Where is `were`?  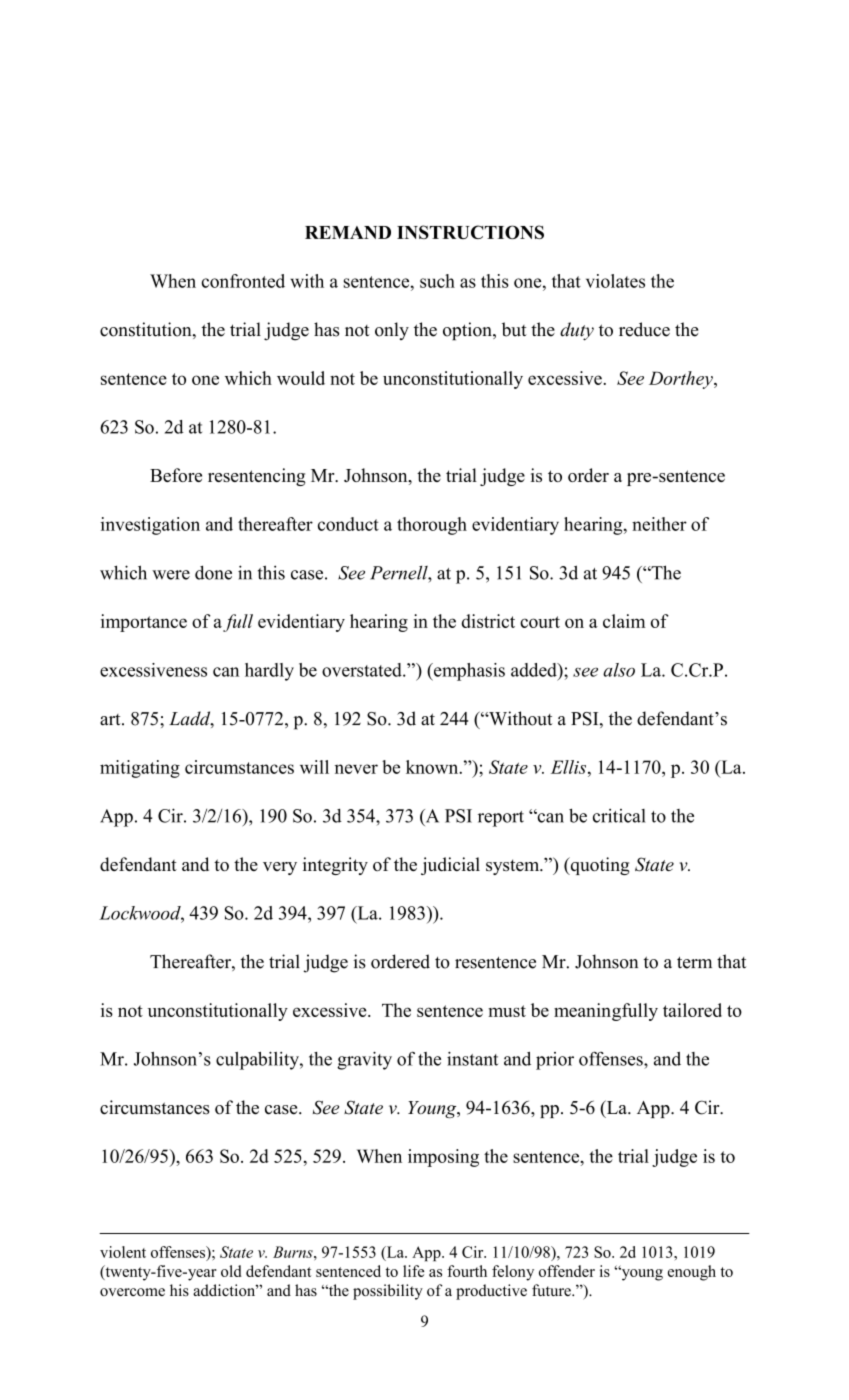 were is located at coordinates (171, 575).
